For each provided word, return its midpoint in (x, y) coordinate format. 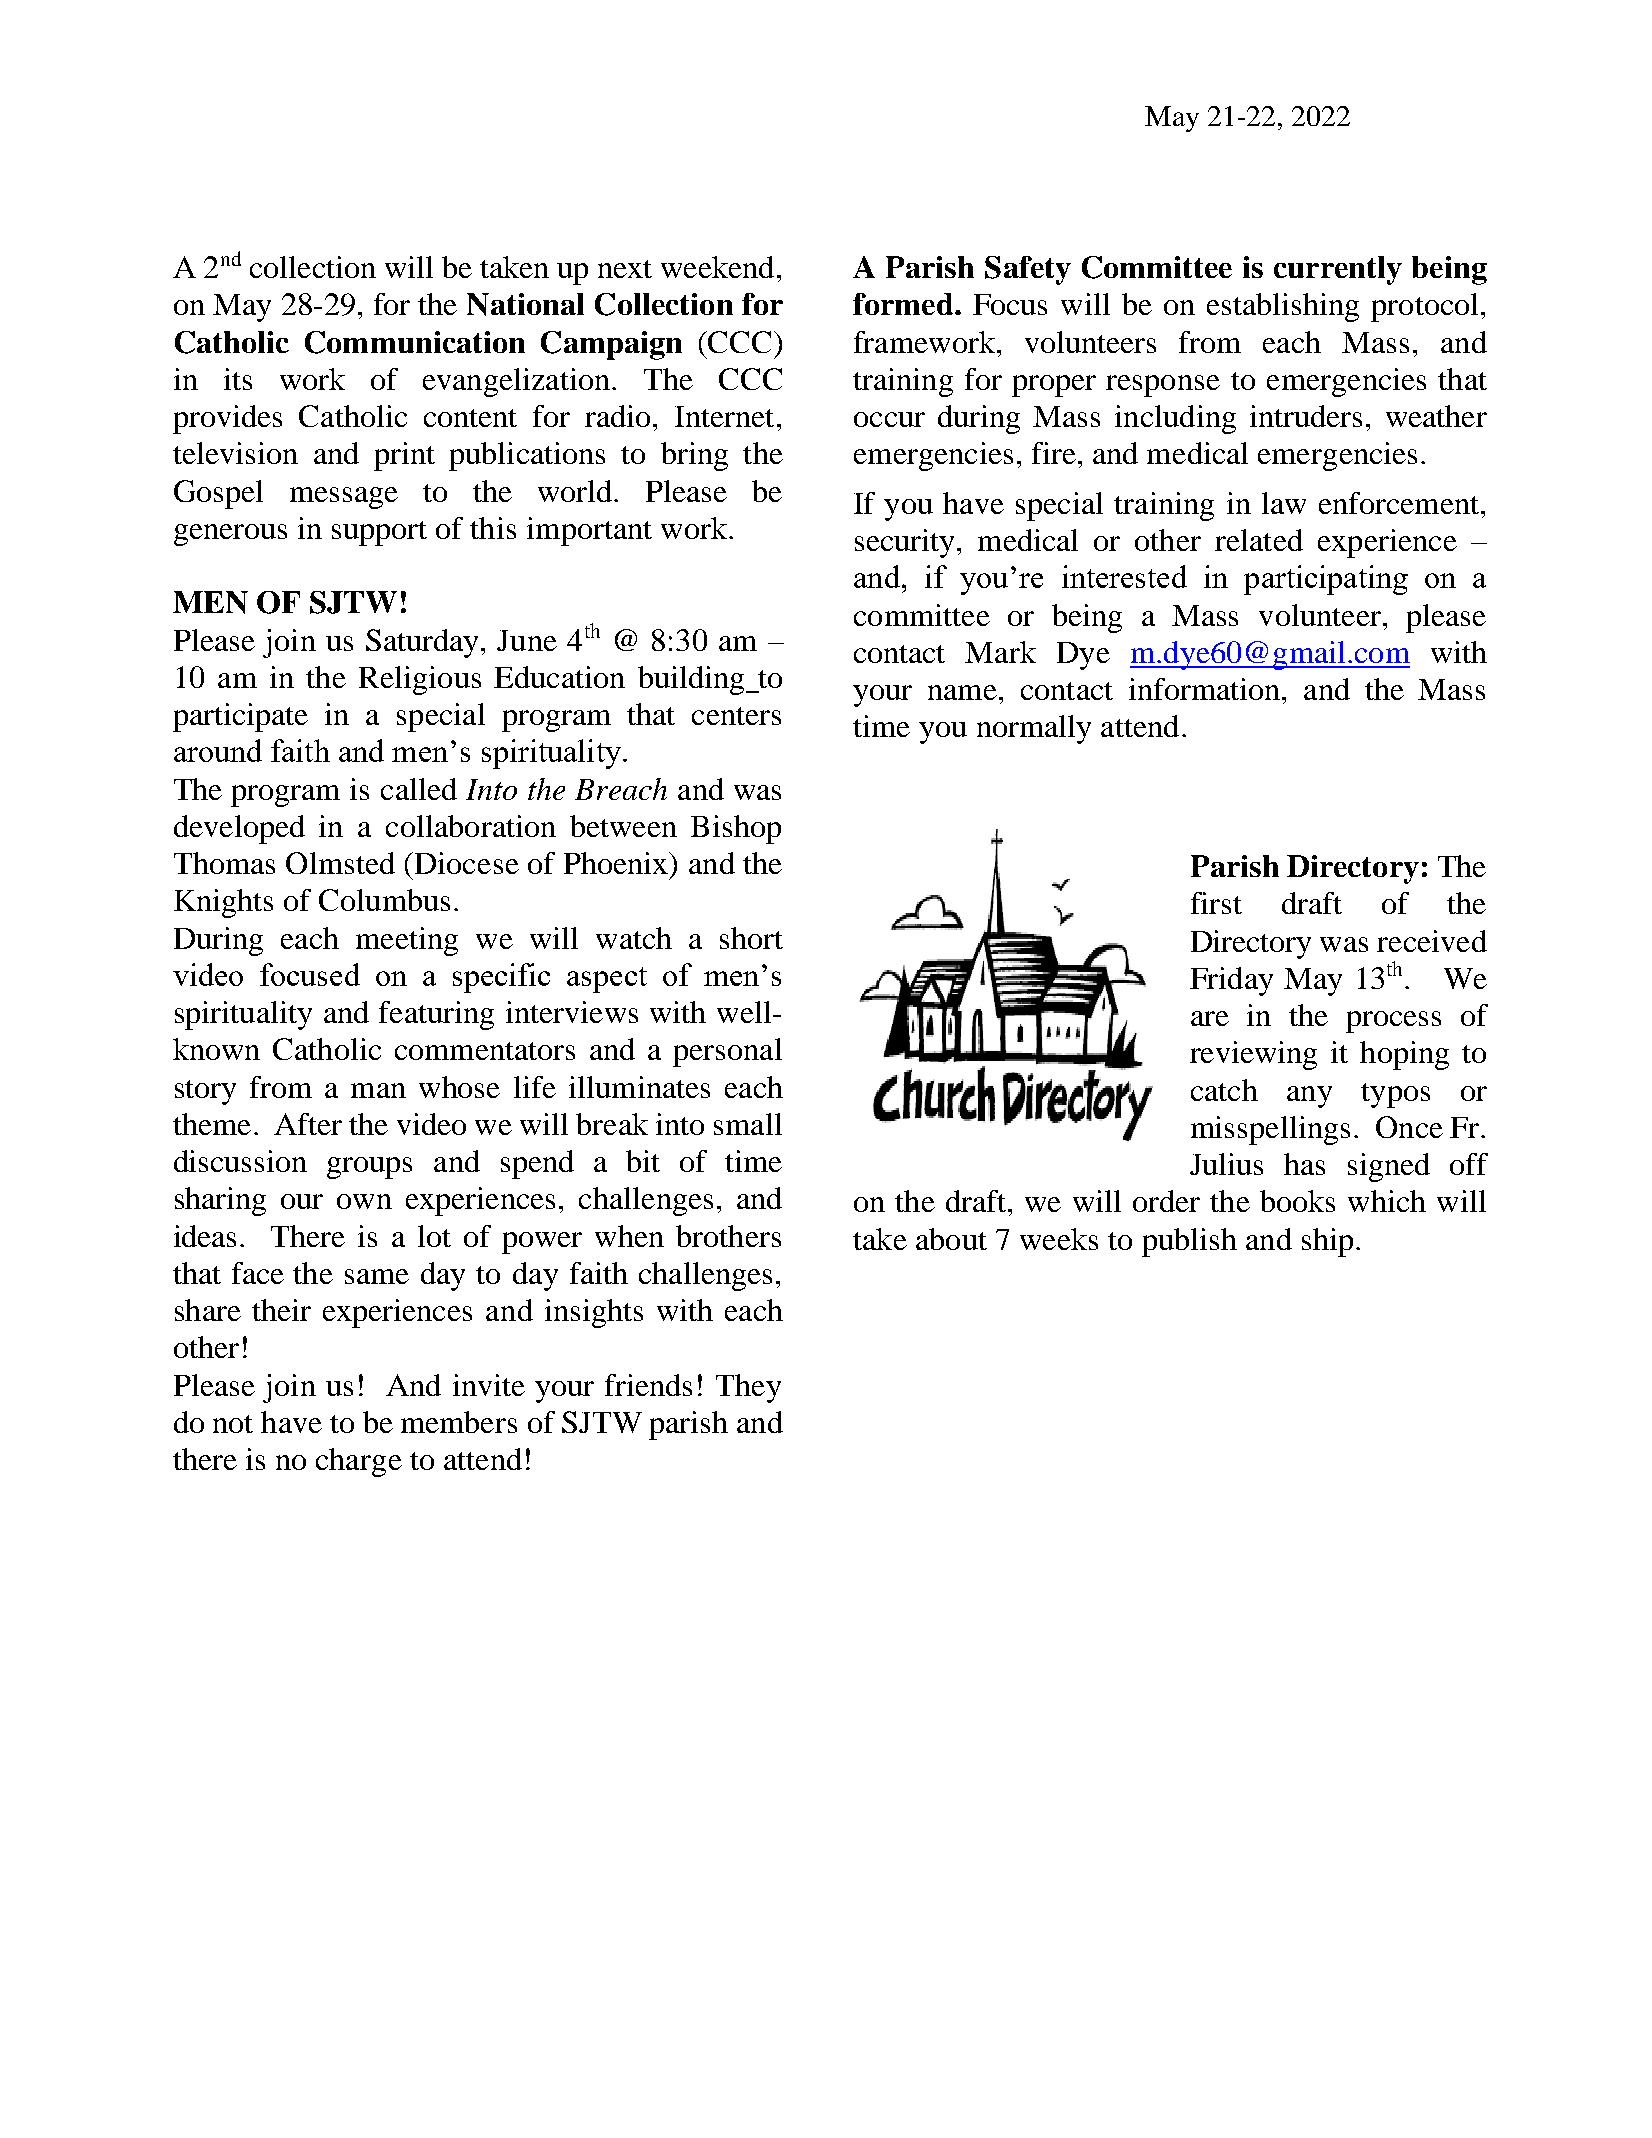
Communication (415, 342)
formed (903, 304)
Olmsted (340, 863)
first (1216, 903)
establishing (1283, 307)
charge (359, 1462)
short (751, 938)
